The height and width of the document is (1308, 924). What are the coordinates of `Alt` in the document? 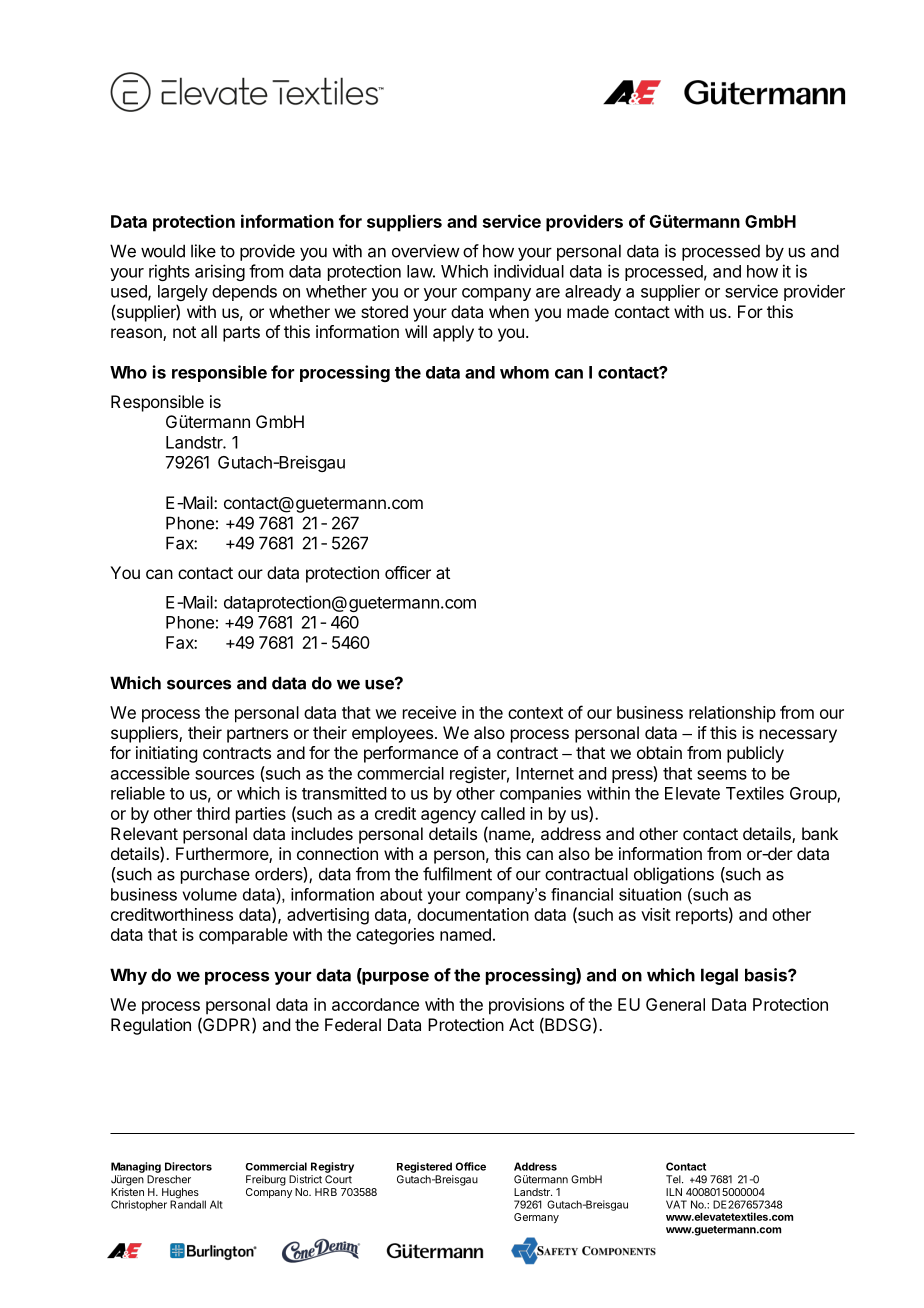 It's located at (216, 1204).
